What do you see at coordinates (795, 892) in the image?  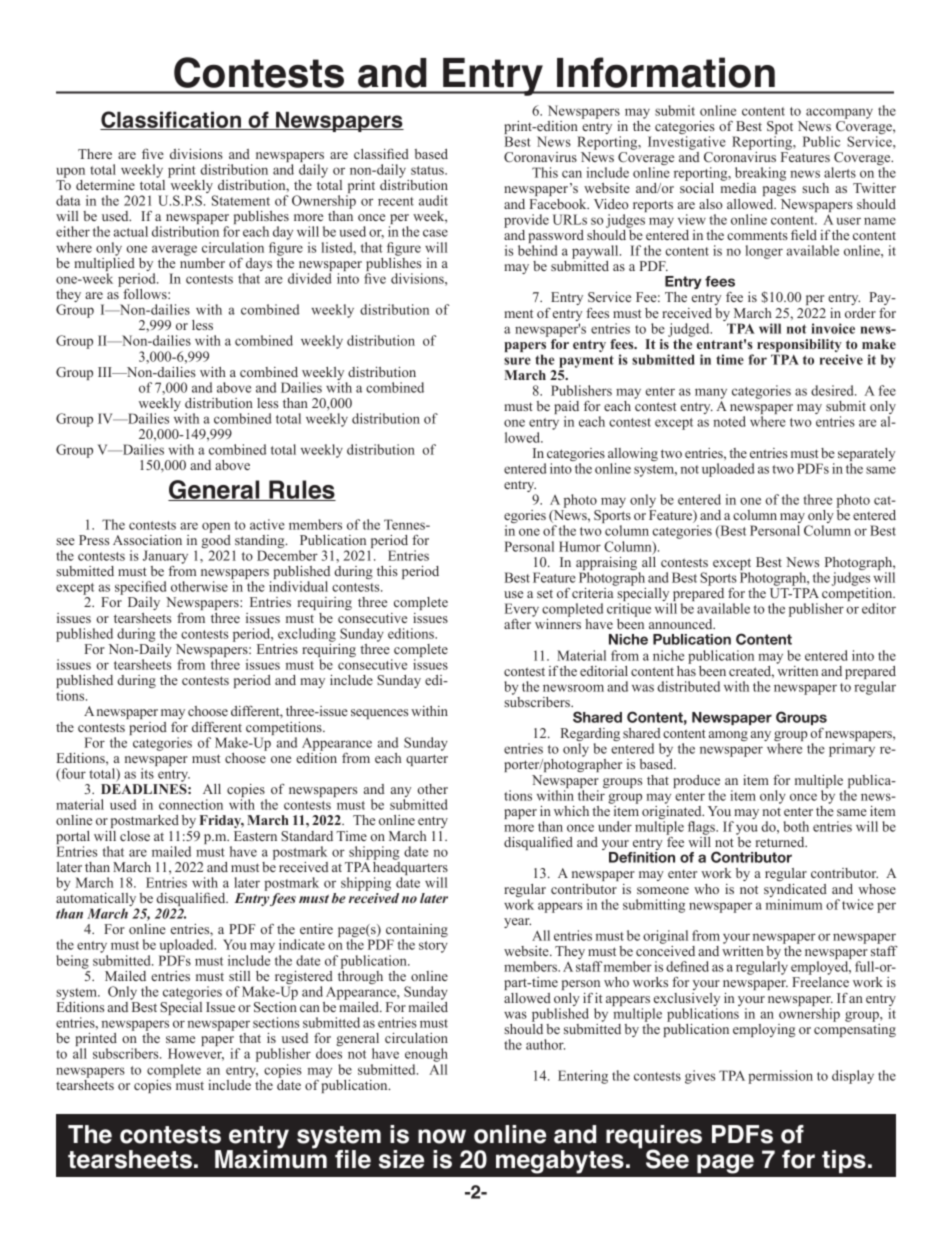 I see `syndicated` at bounding box center [795, 892].
